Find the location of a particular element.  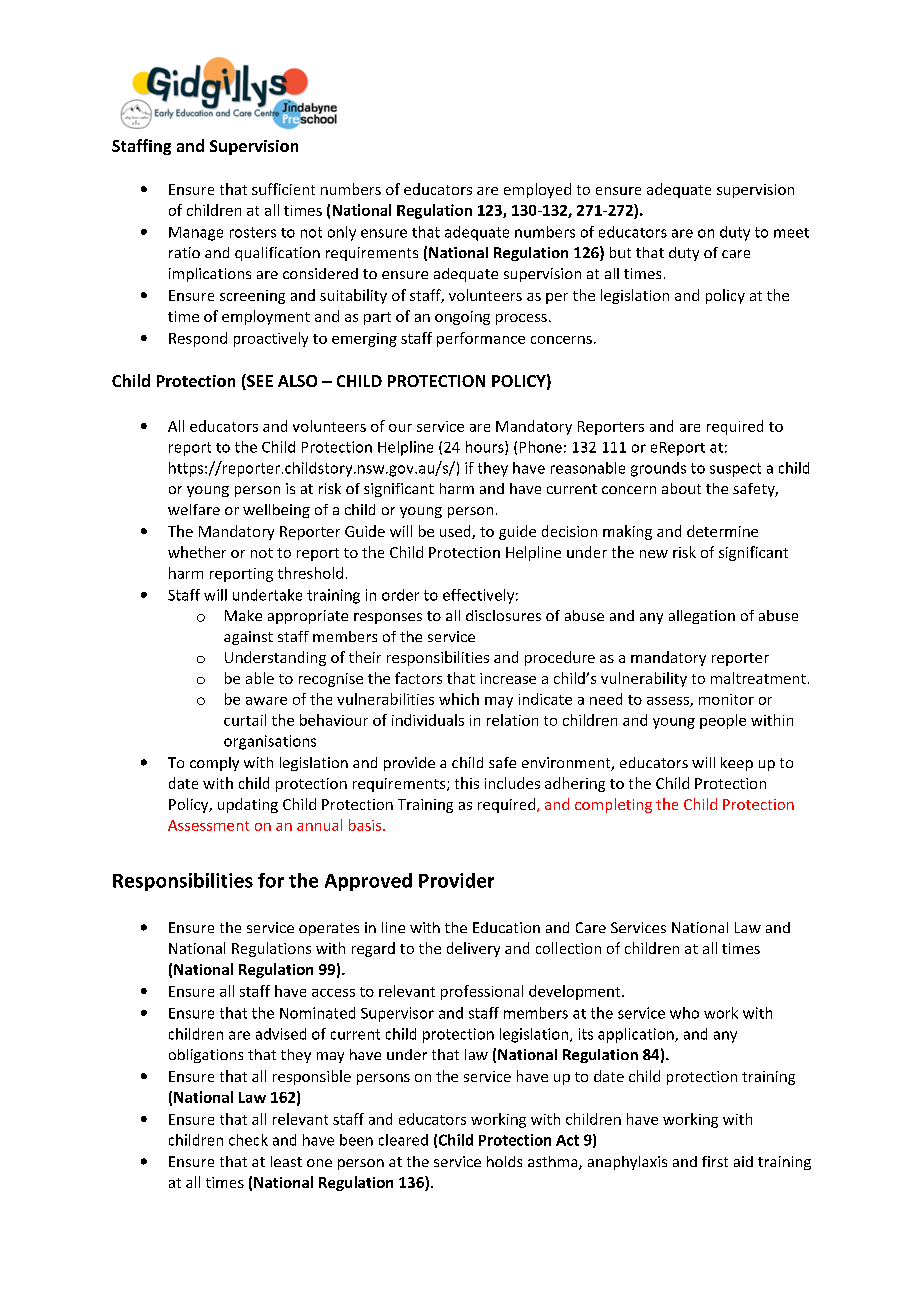

check is located at coordinates (248, 1140).
